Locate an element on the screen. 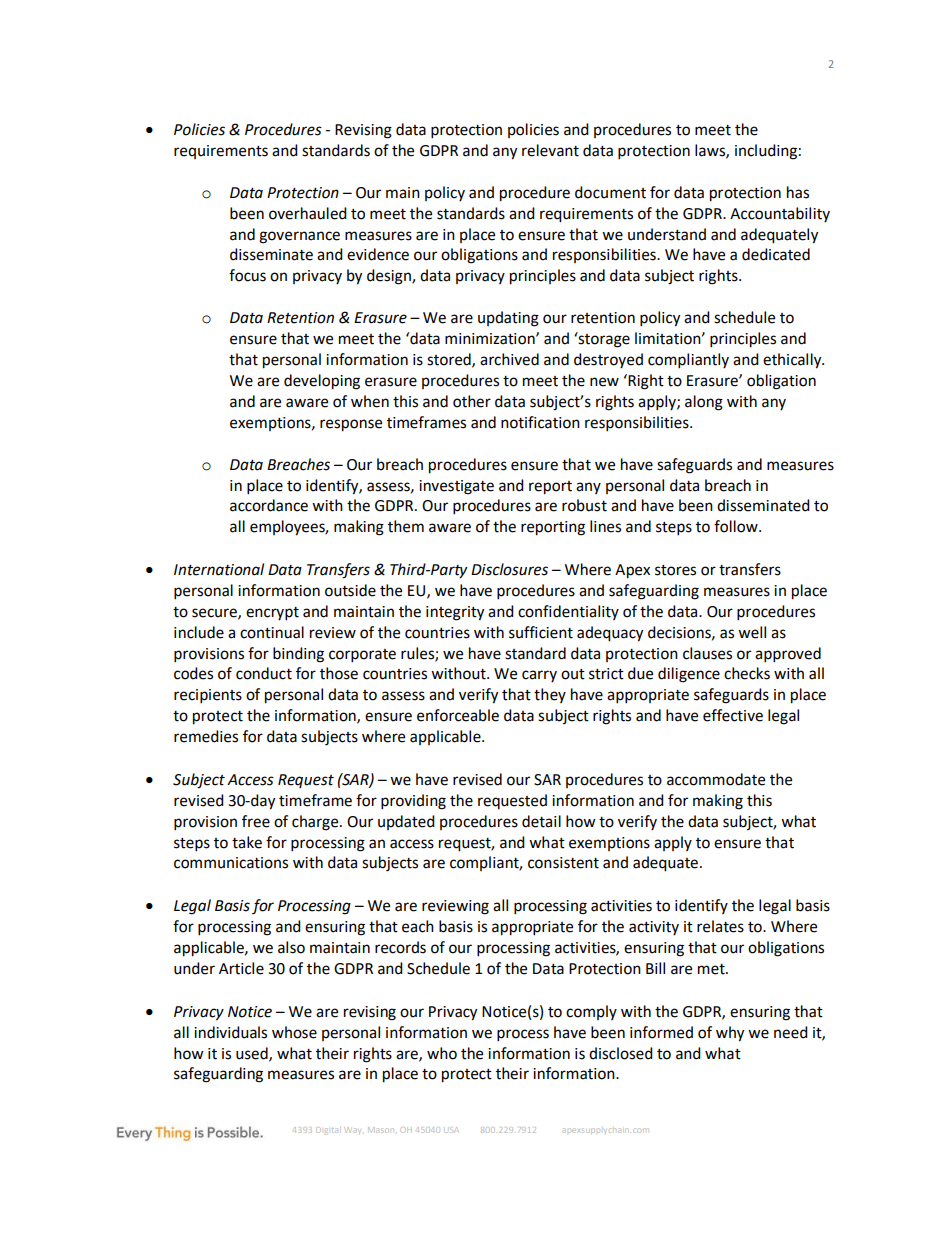 This screenshot has height=1233, width=952. why is located at coordinates (730, 1034).
